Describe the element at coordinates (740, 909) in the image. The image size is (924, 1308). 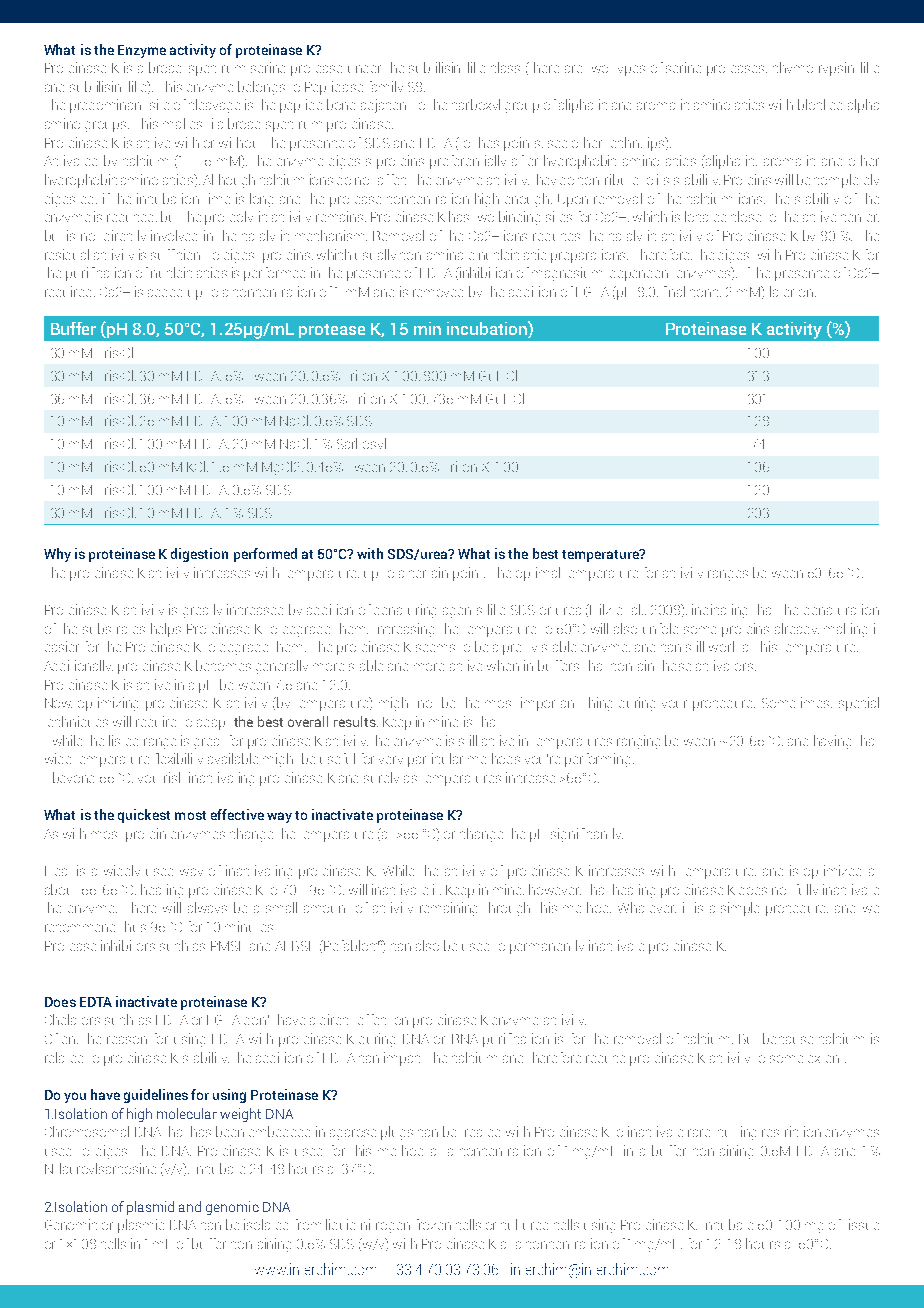
I see `simple` at that location.
